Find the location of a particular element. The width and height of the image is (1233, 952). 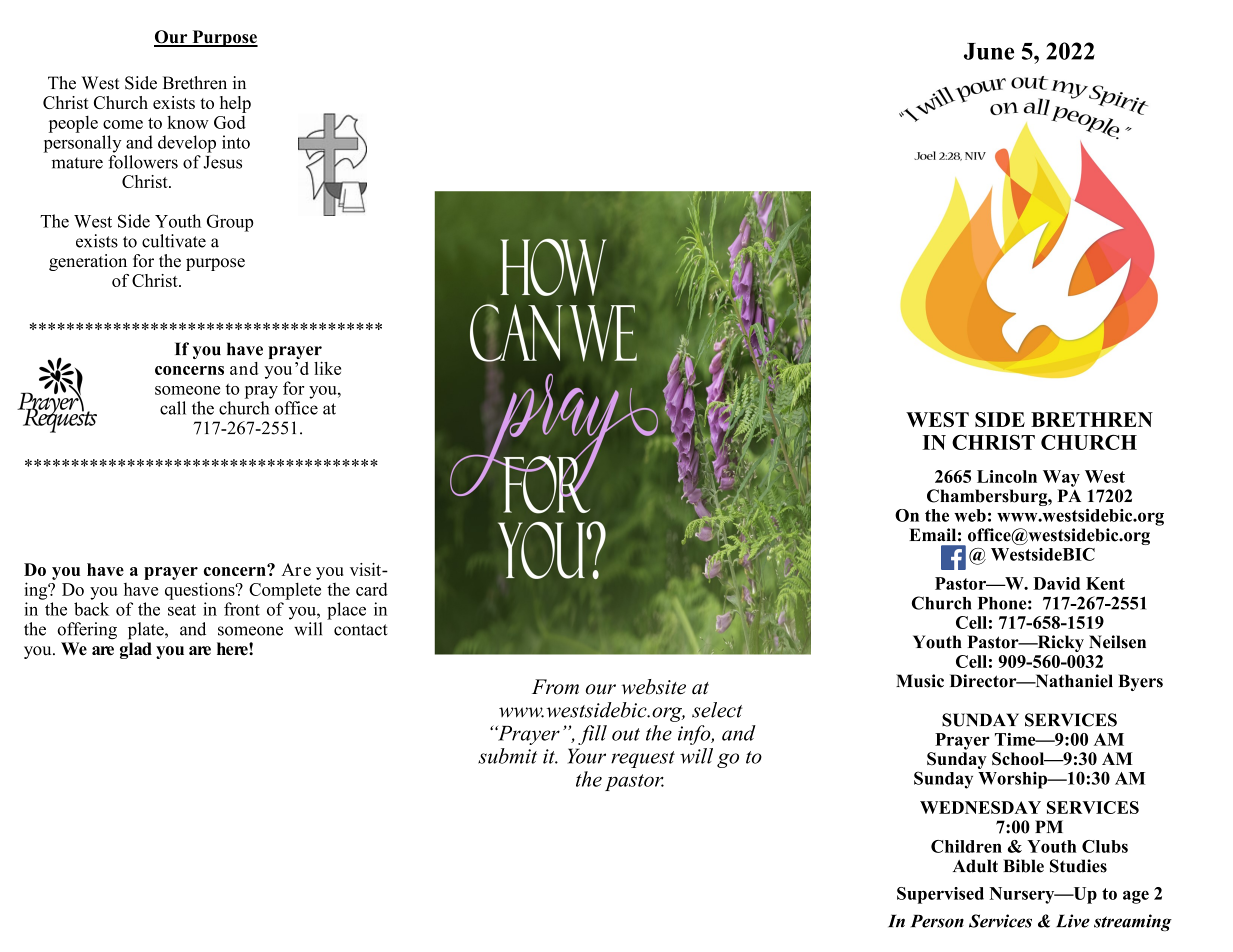

card is located at coordinates (372, 589).
